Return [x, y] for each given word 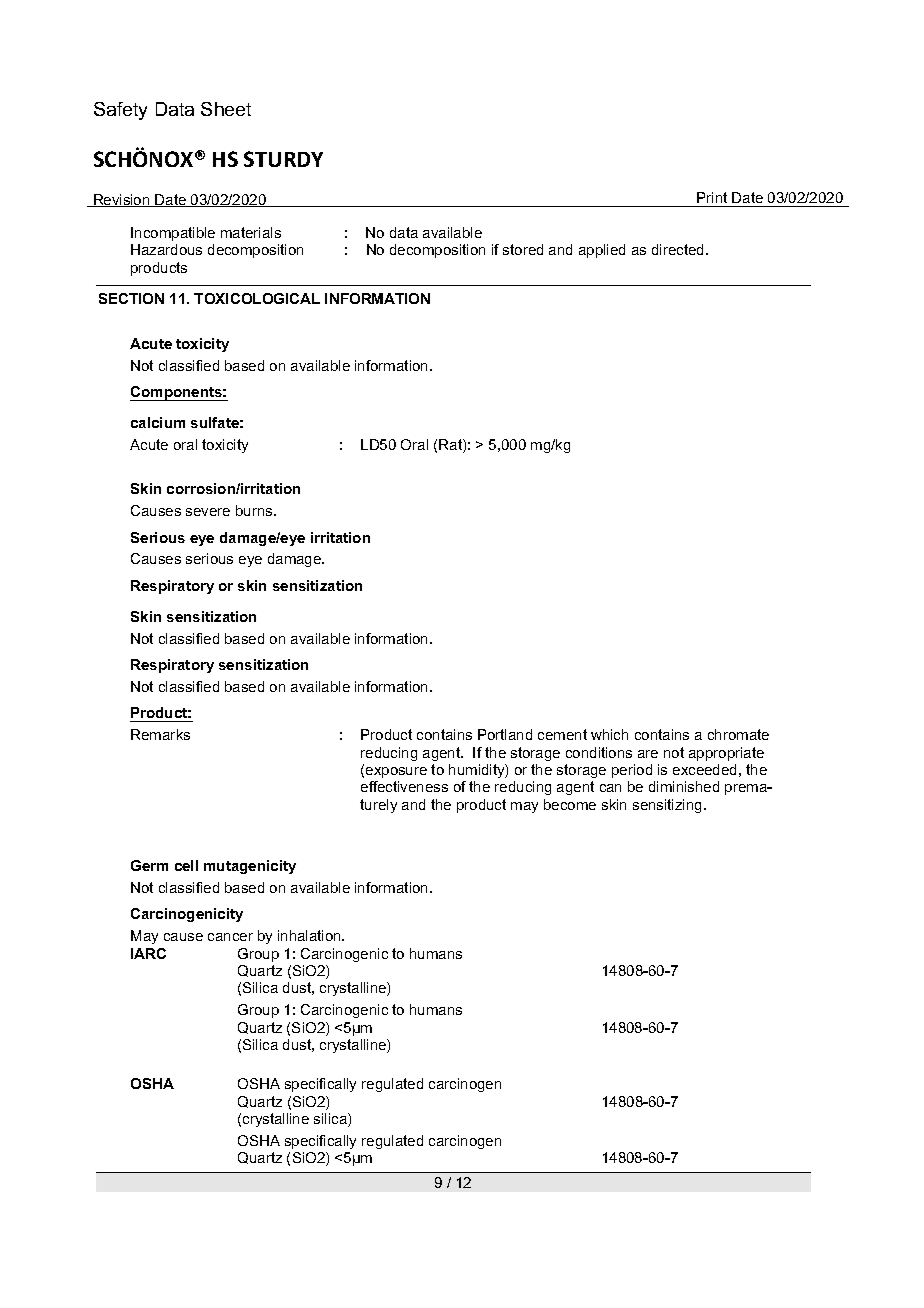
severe [208, 512]
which [609, 734]
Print [712, 197]
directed [677, 249]
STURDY [283, 159]
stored [523, 249]
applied [602, 251]
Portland [505, 734]
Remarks [160, 734]
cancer [230, 937]
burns [255, 510]
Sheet [226, 109]
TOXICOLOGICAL [257, 298]
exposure [396, 772]
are [648, 754]
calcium [158, 422]
